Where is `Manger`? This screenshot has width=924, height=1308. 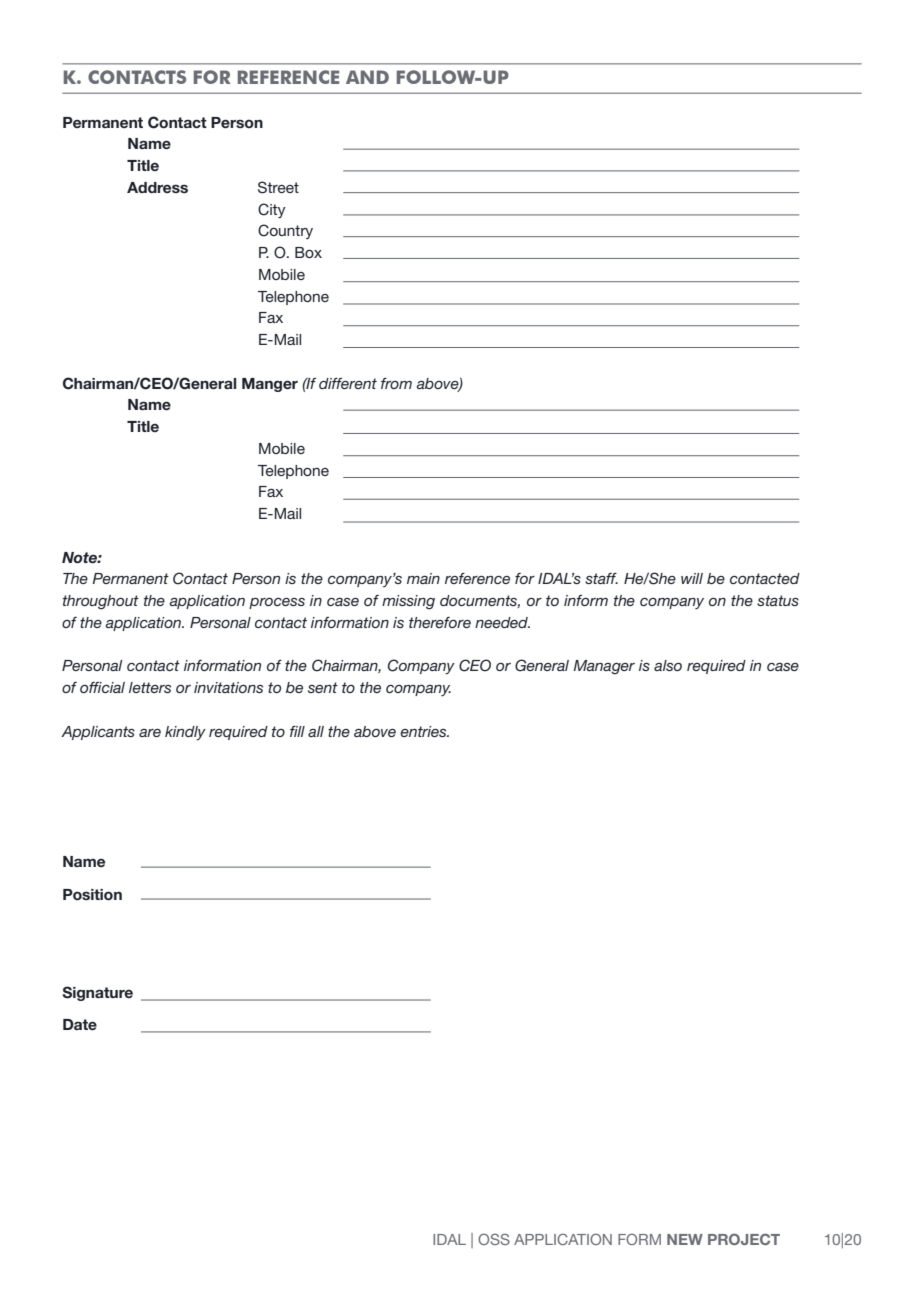 Manger is located at coordinates (270, 385).
